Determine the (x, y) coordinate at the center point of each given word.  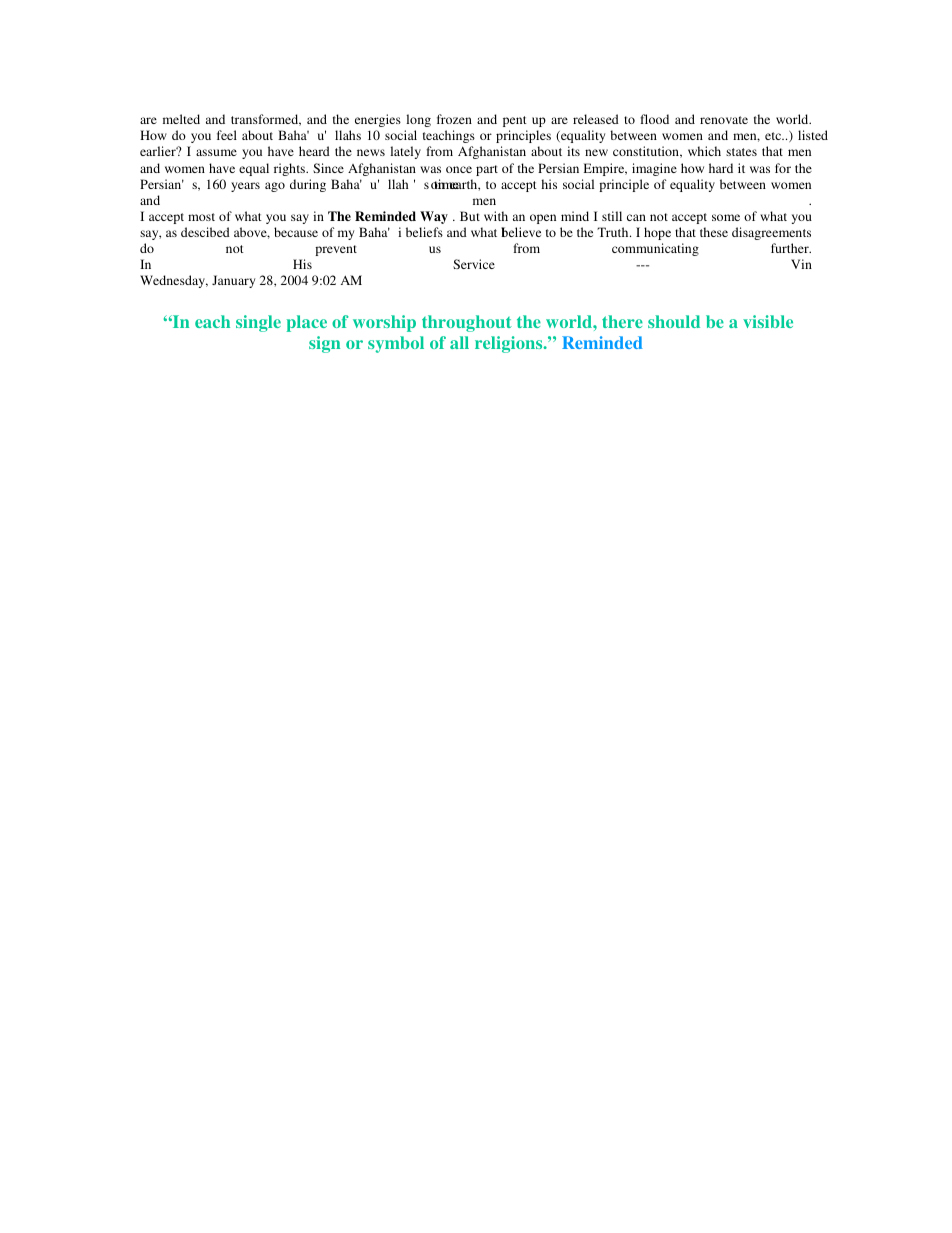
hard (721, 168)
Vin (801, 264)
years (245, 187)
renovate (724, 120)
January (233, 281)
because (296, 232)
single (258, 323)
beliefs (424, 232)
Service (474, 264)
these (714, 232)
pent (515, 121)
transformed (266, 120)
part (487, 170)
